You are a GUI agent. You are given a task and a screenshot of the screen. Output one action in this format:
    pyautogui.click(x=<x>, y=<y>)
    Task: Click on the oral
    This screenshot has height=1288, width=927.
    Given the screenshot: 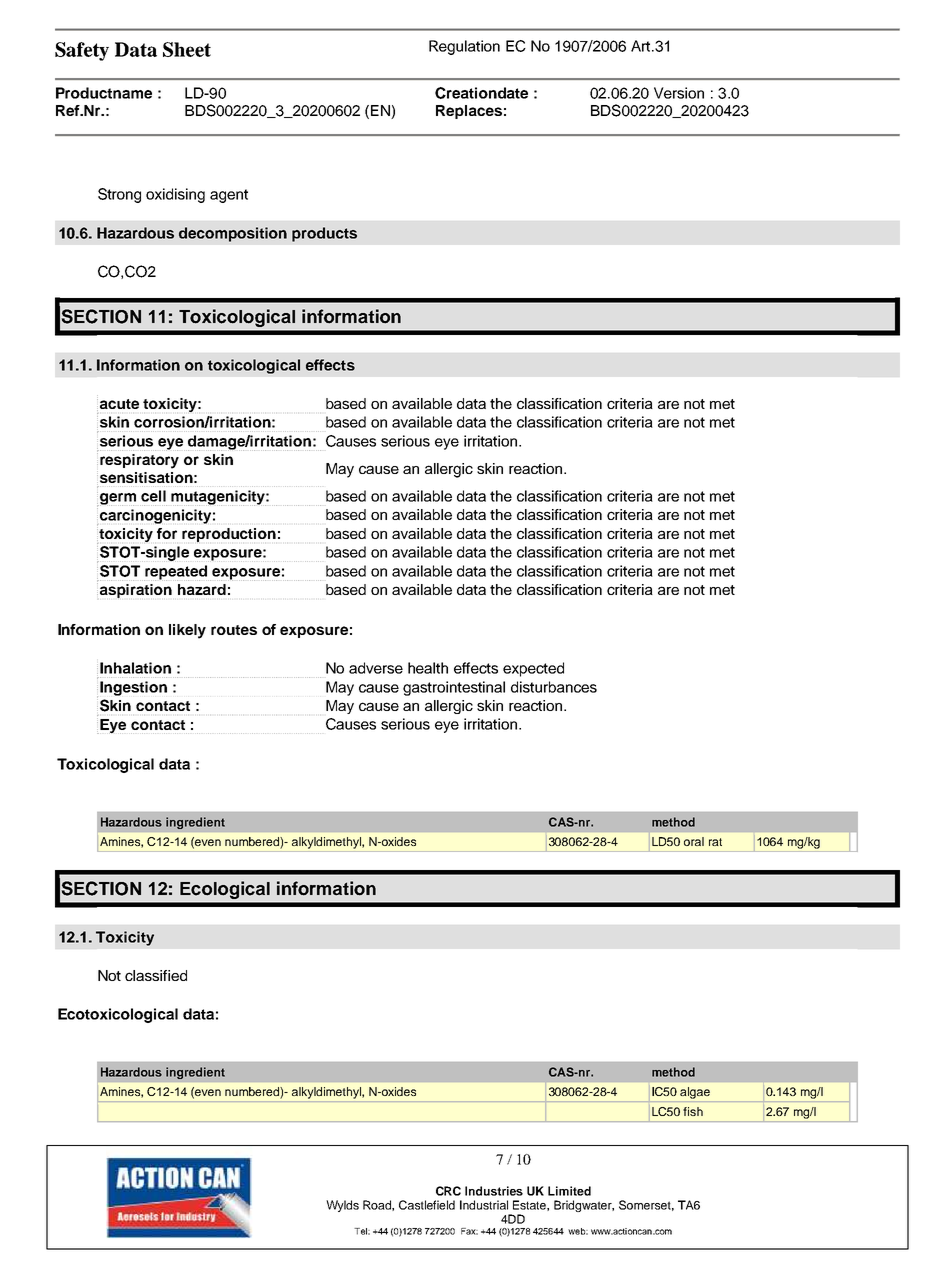 What is the action you would take?
    pyautogui.click(x=694, y=841)
